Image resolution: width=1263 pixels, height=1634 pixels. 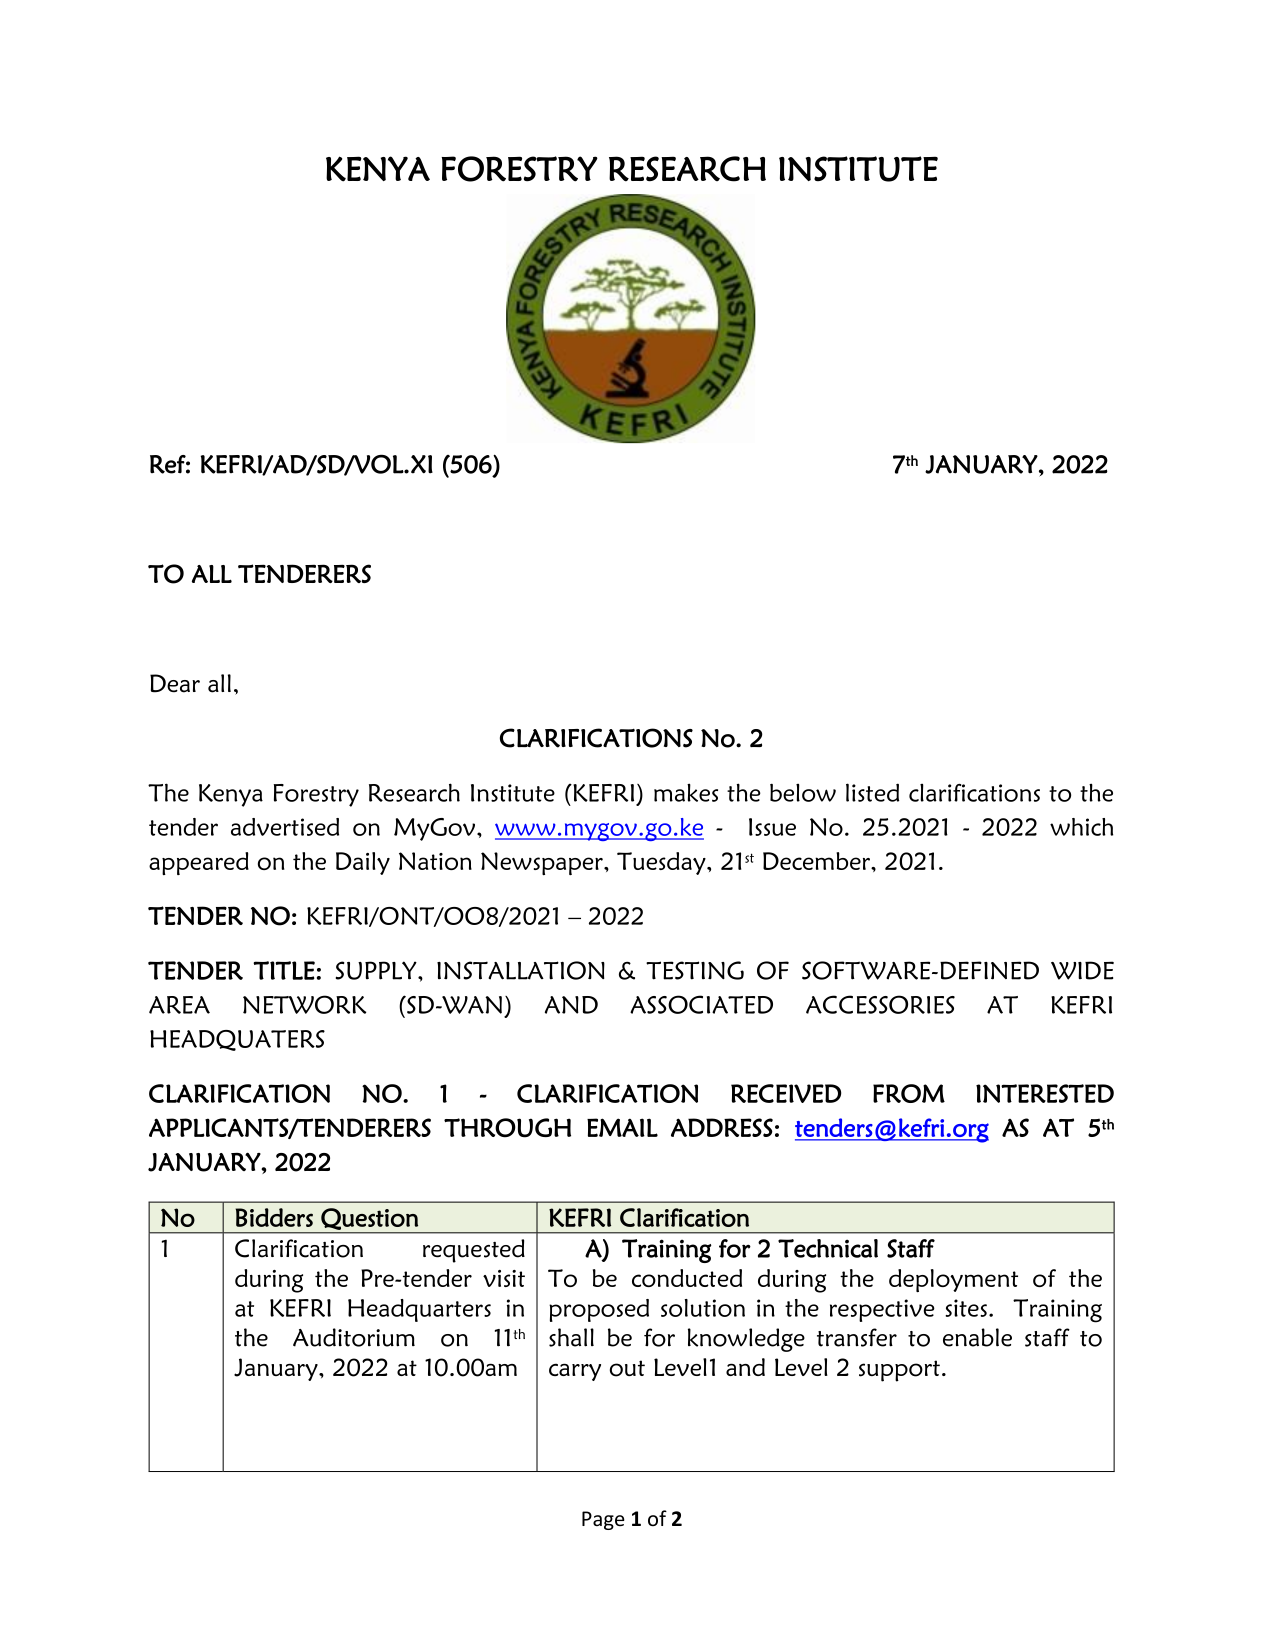 I want to click on makes, so click(x=686, y=792).
